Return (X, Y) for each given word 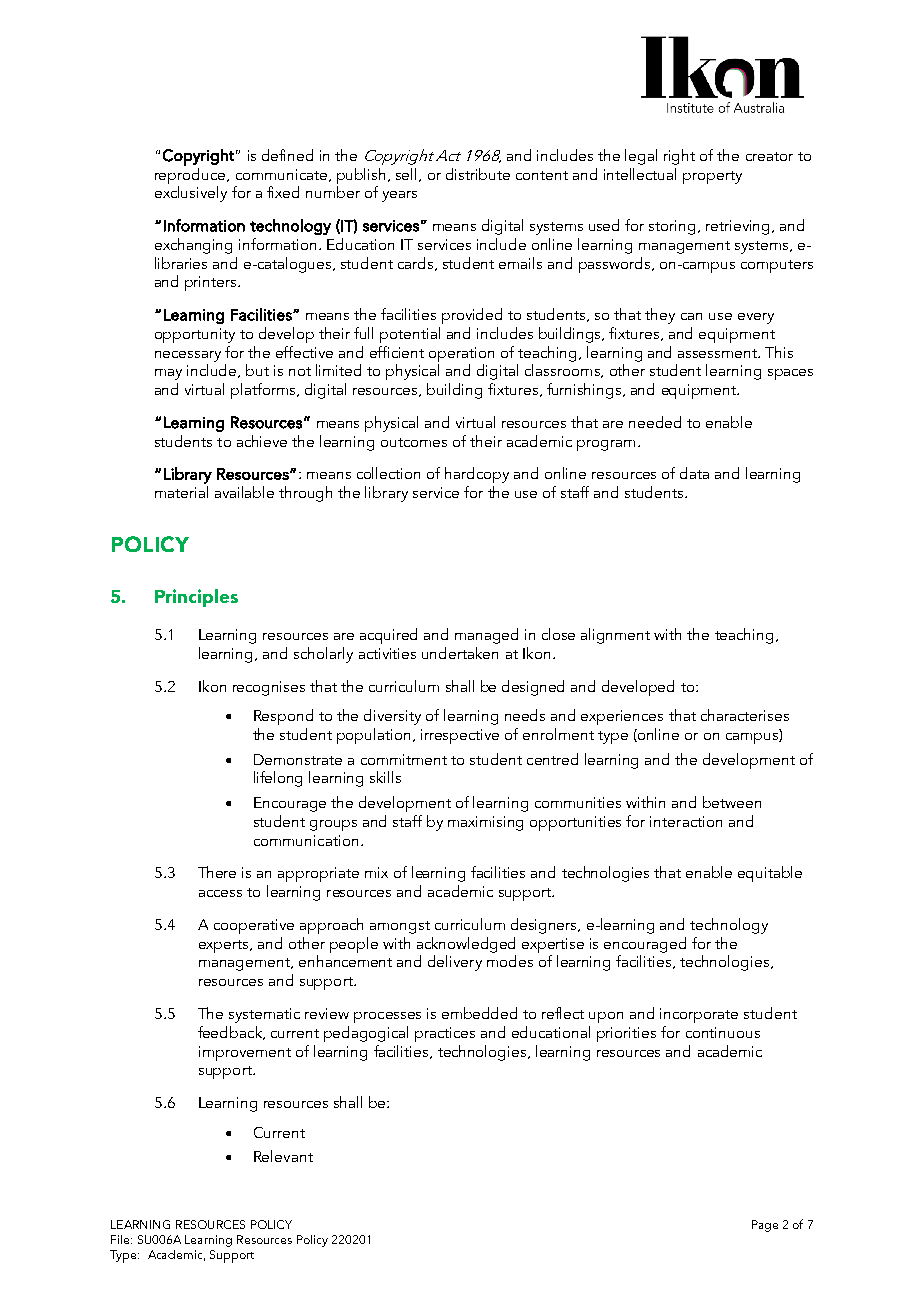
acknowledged (466, 945)
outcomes (414, 442)
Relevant (283, 1156)
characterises (745, 715)
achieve (262, 441)
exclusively (191, 194)
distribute (478, 174)
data (694, 473)
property (712, 177)
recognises (269, 688)
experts (225, 946)
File (121, 1239)
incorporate (699, 1015)
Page (765, 1226)
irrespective (460, 736)
